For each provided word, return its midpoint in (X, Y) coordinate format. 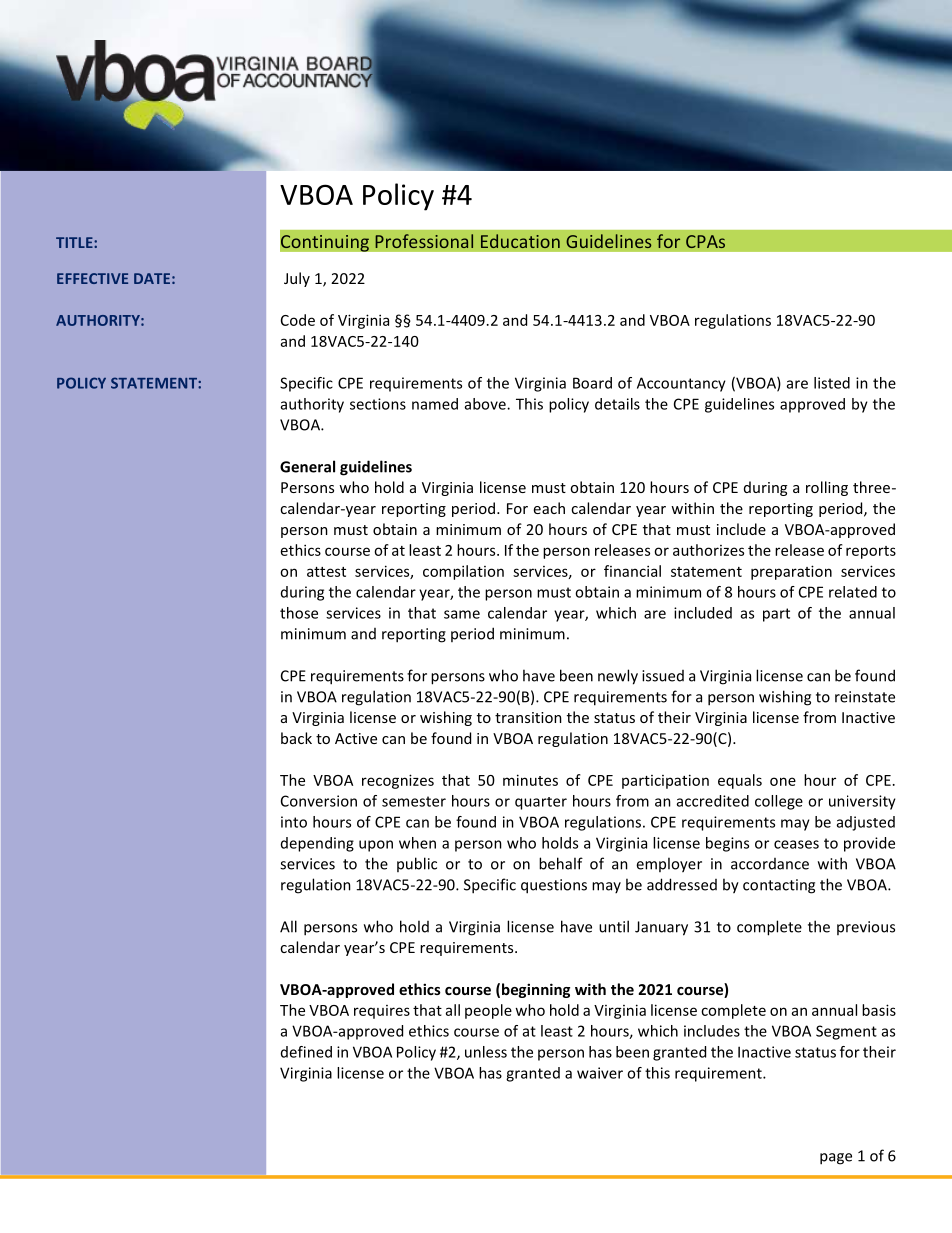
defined (306, 1052)
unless (486, 1052)
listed (832, 383)
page (836, 1159)
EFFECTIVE (92, 278)
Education (520, 241)
